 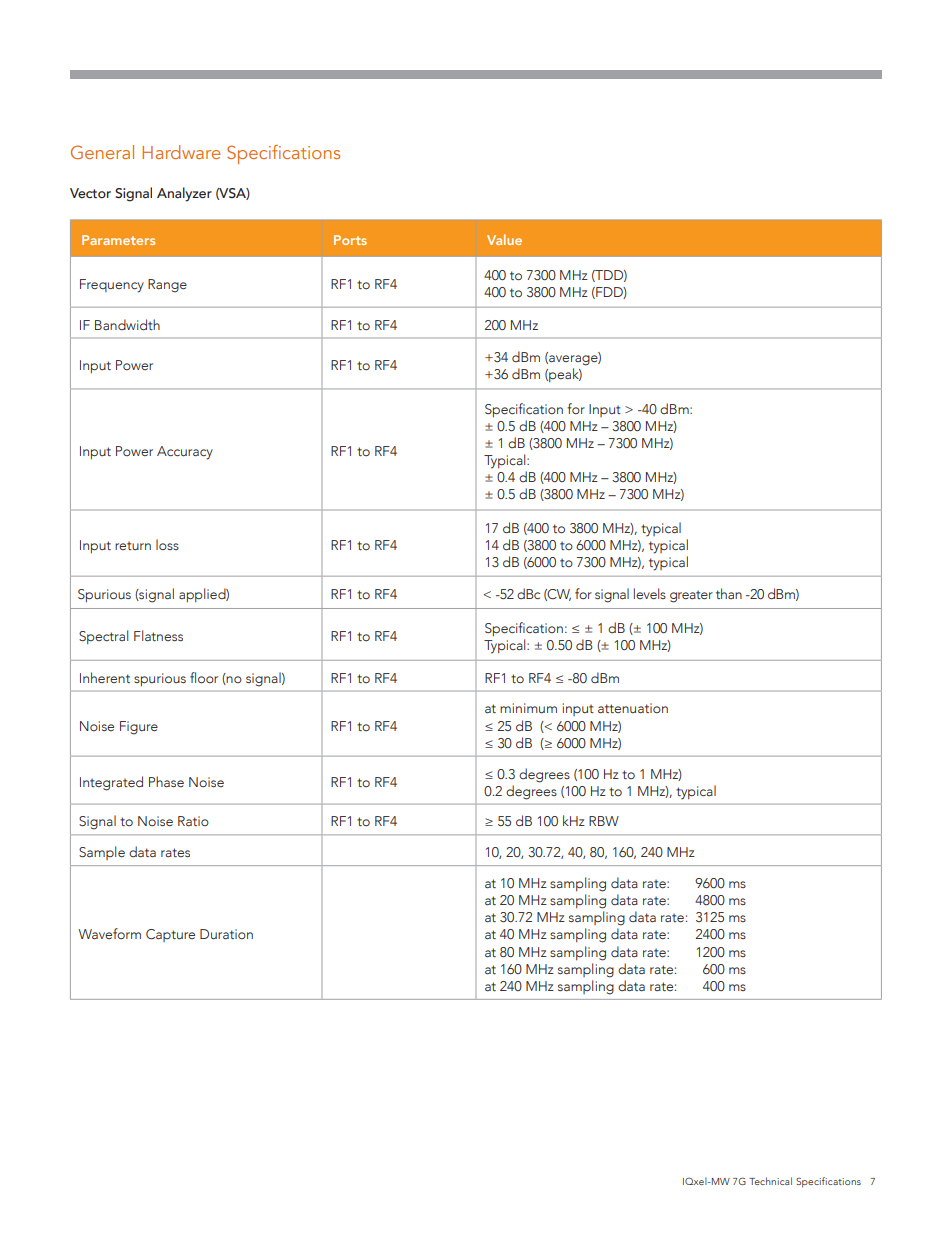 What do you see at coordinates (167, 544) in the screenshot?
I see `loss` at bounding box center [167, 544].
